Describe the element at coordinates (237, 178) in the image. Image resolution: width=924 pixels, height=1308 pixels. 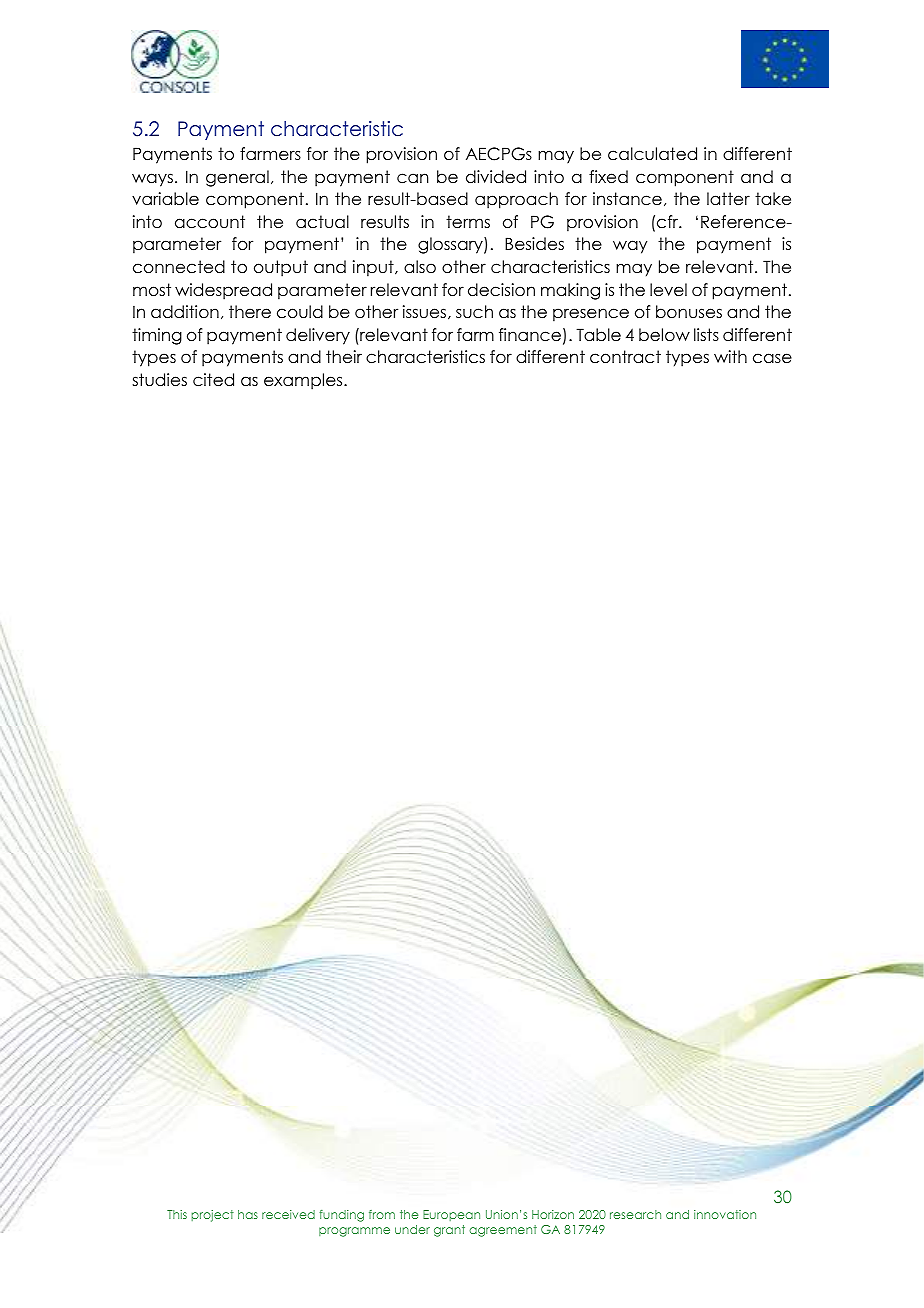
I see `general` at that location.
